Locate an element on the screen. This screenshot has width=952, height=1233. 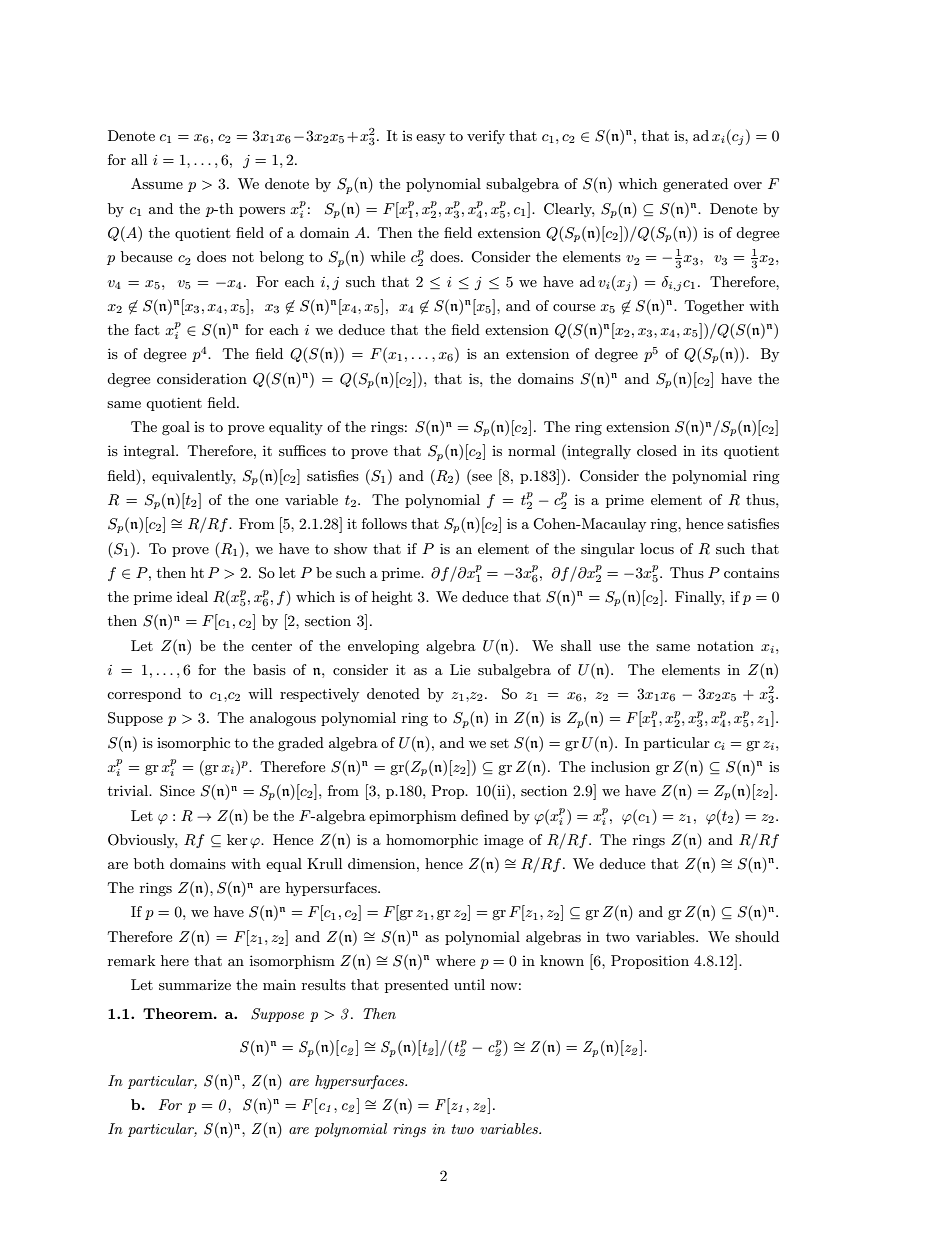
height is located at coordinates (392, 598).
